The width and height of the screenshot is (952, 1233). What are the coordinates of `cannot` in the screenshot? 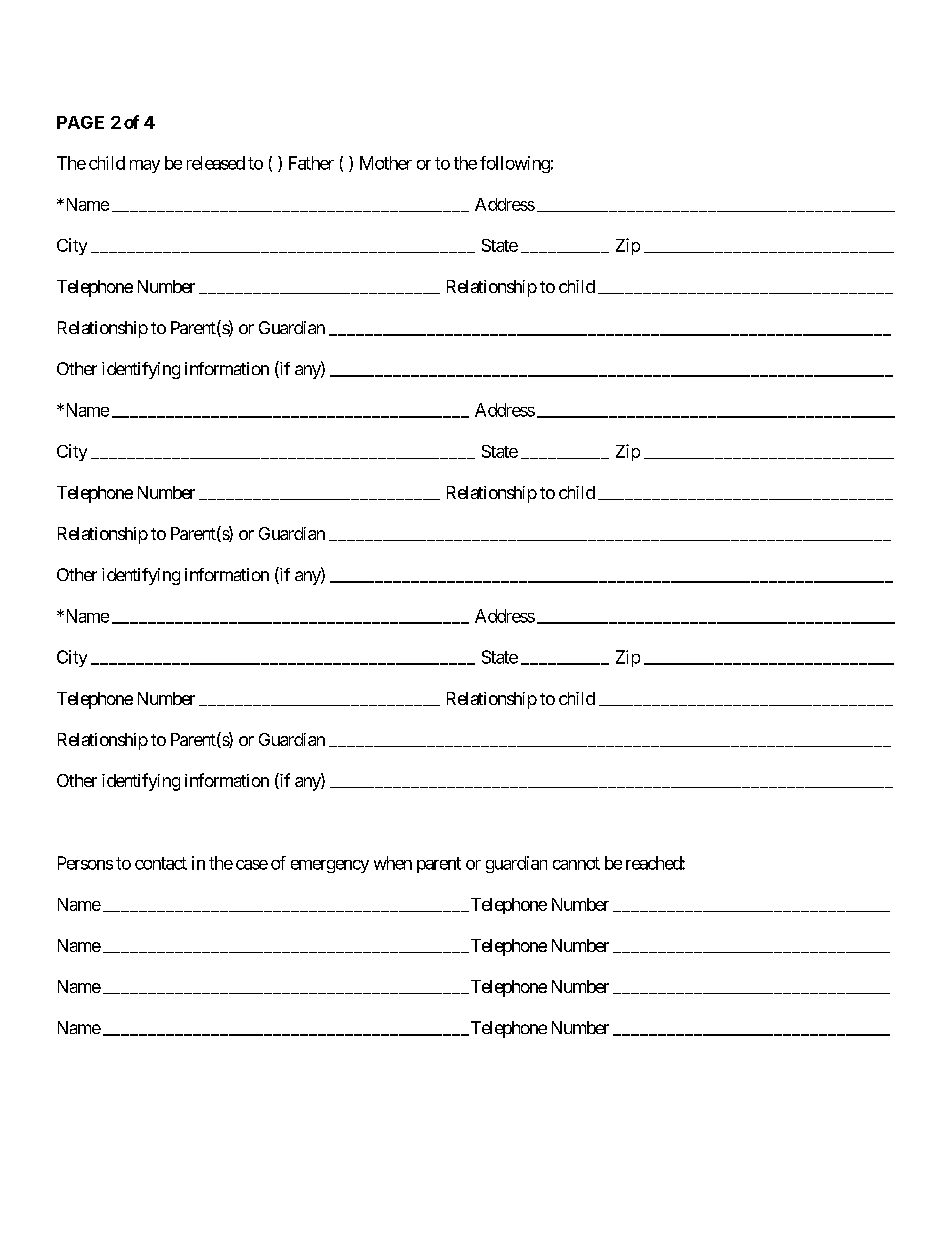 It's located at (576, 863).
